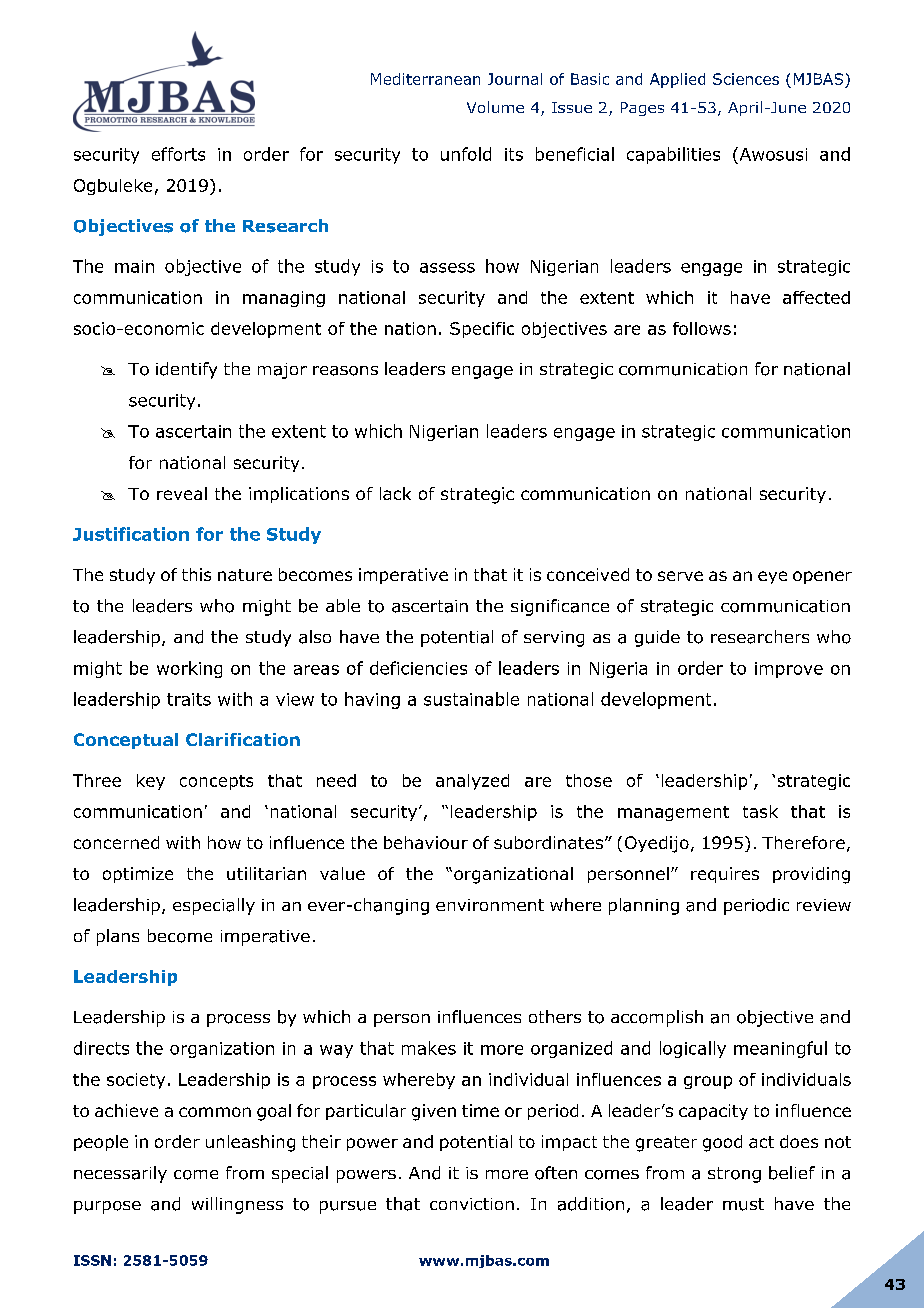  Describe the element at coordinates (395, 493) in the screenshot. I see `lack` at that location.
